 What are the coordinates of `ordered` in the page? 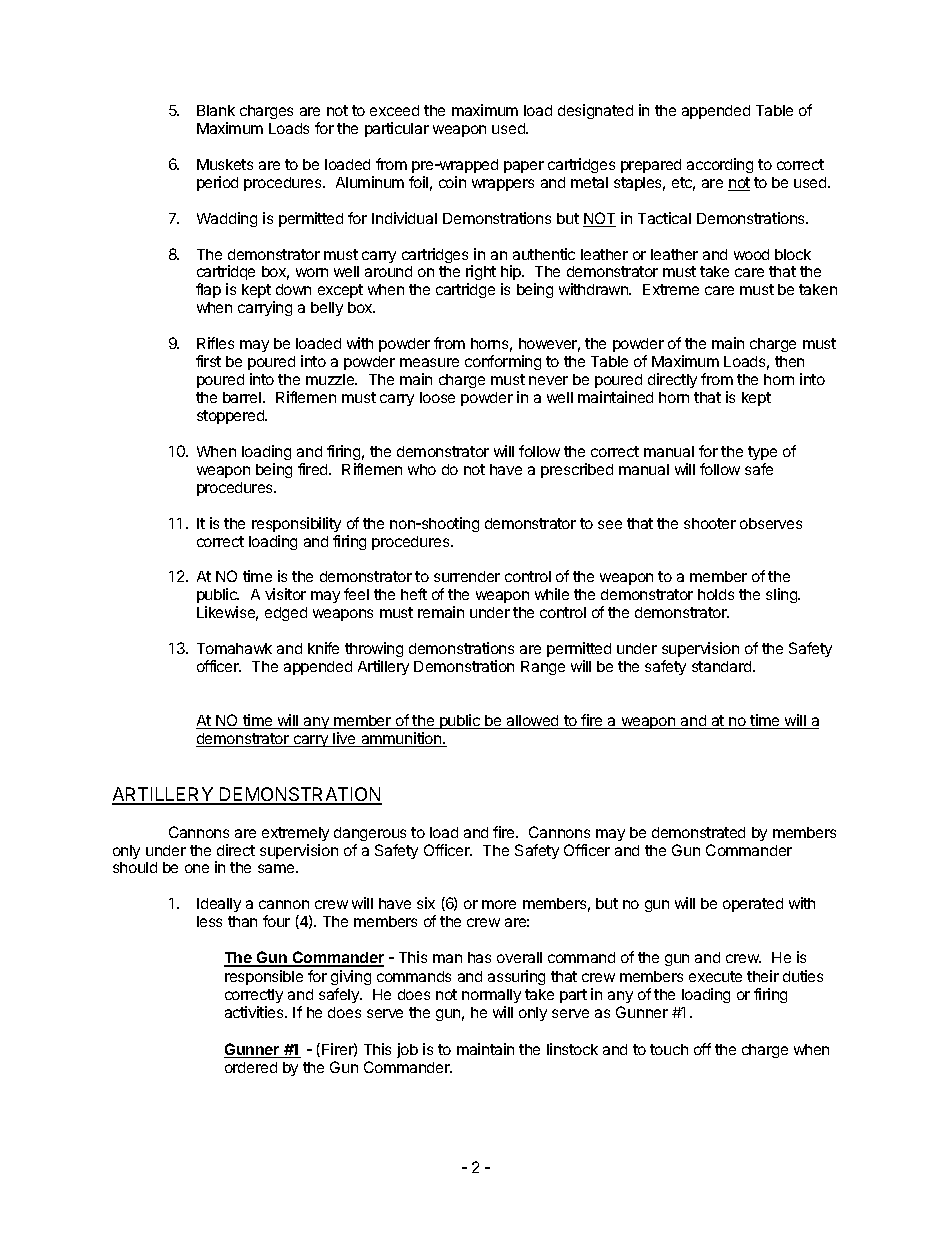 It's located at (251, 1067).
